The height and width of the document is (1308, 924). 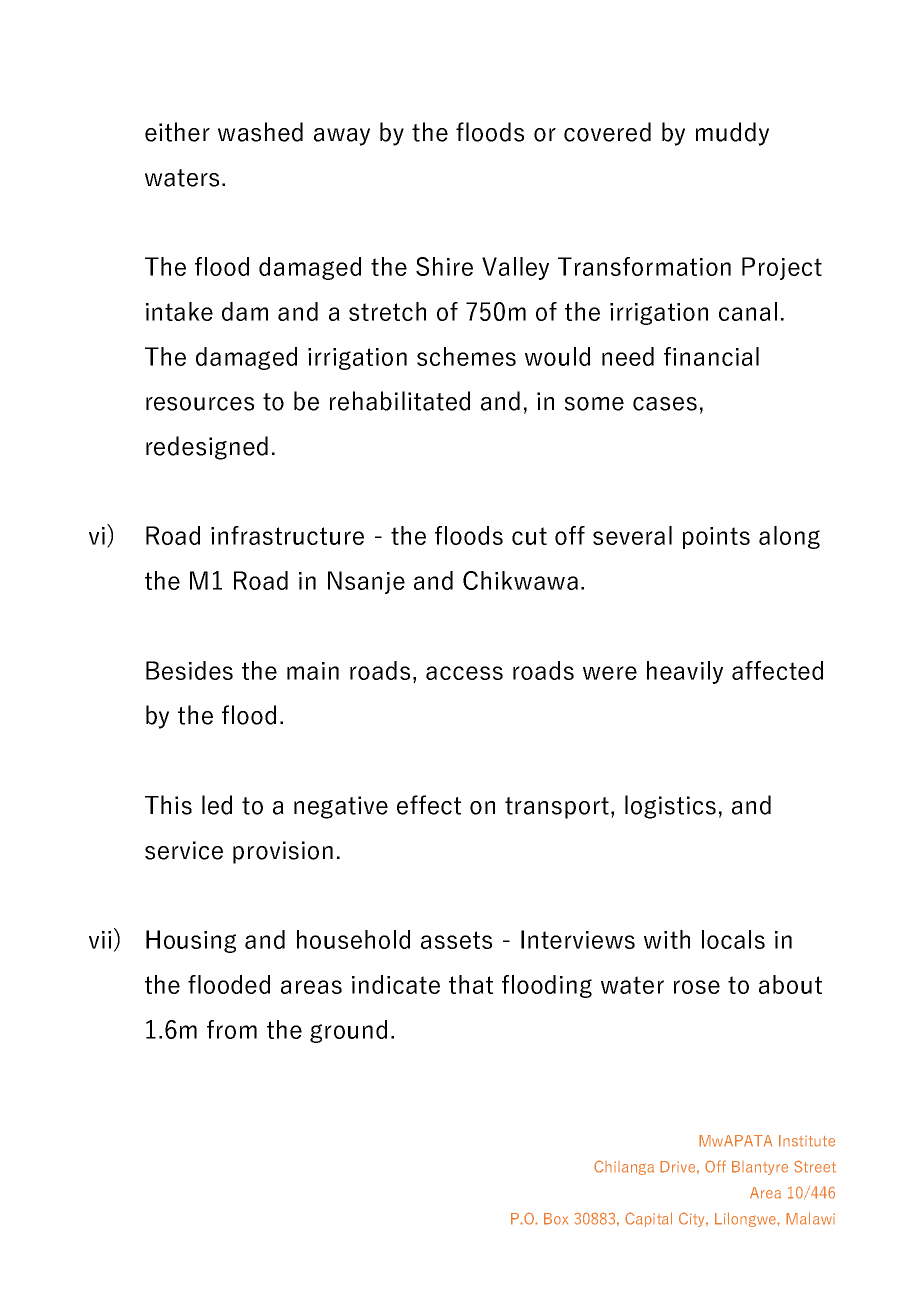 What do you see at coordinates (733, 939) in the document?
I see `locals` at bounding box center [733, 939].
